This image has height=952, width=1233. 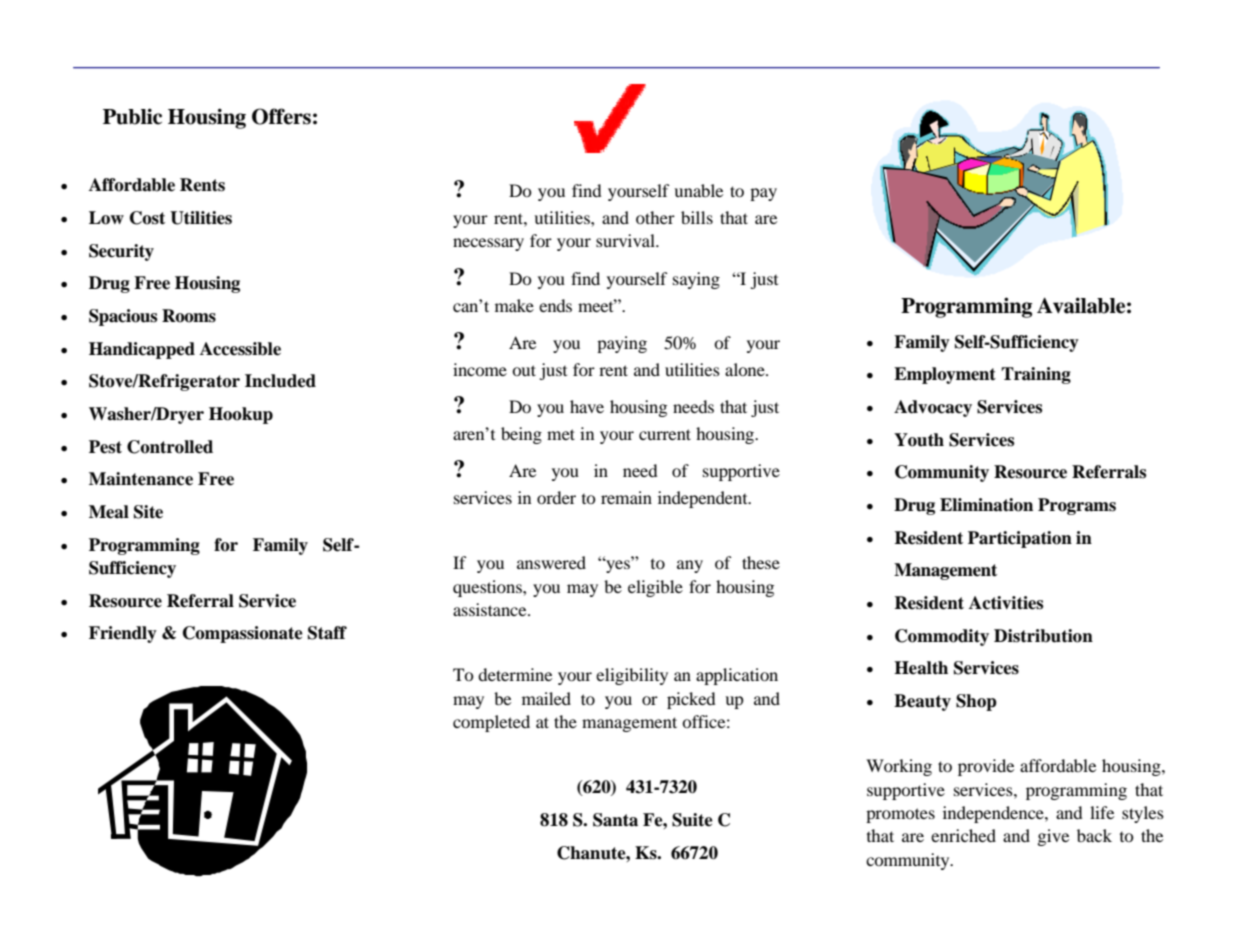 I want to click on ends, so click(x=555, y=305).
